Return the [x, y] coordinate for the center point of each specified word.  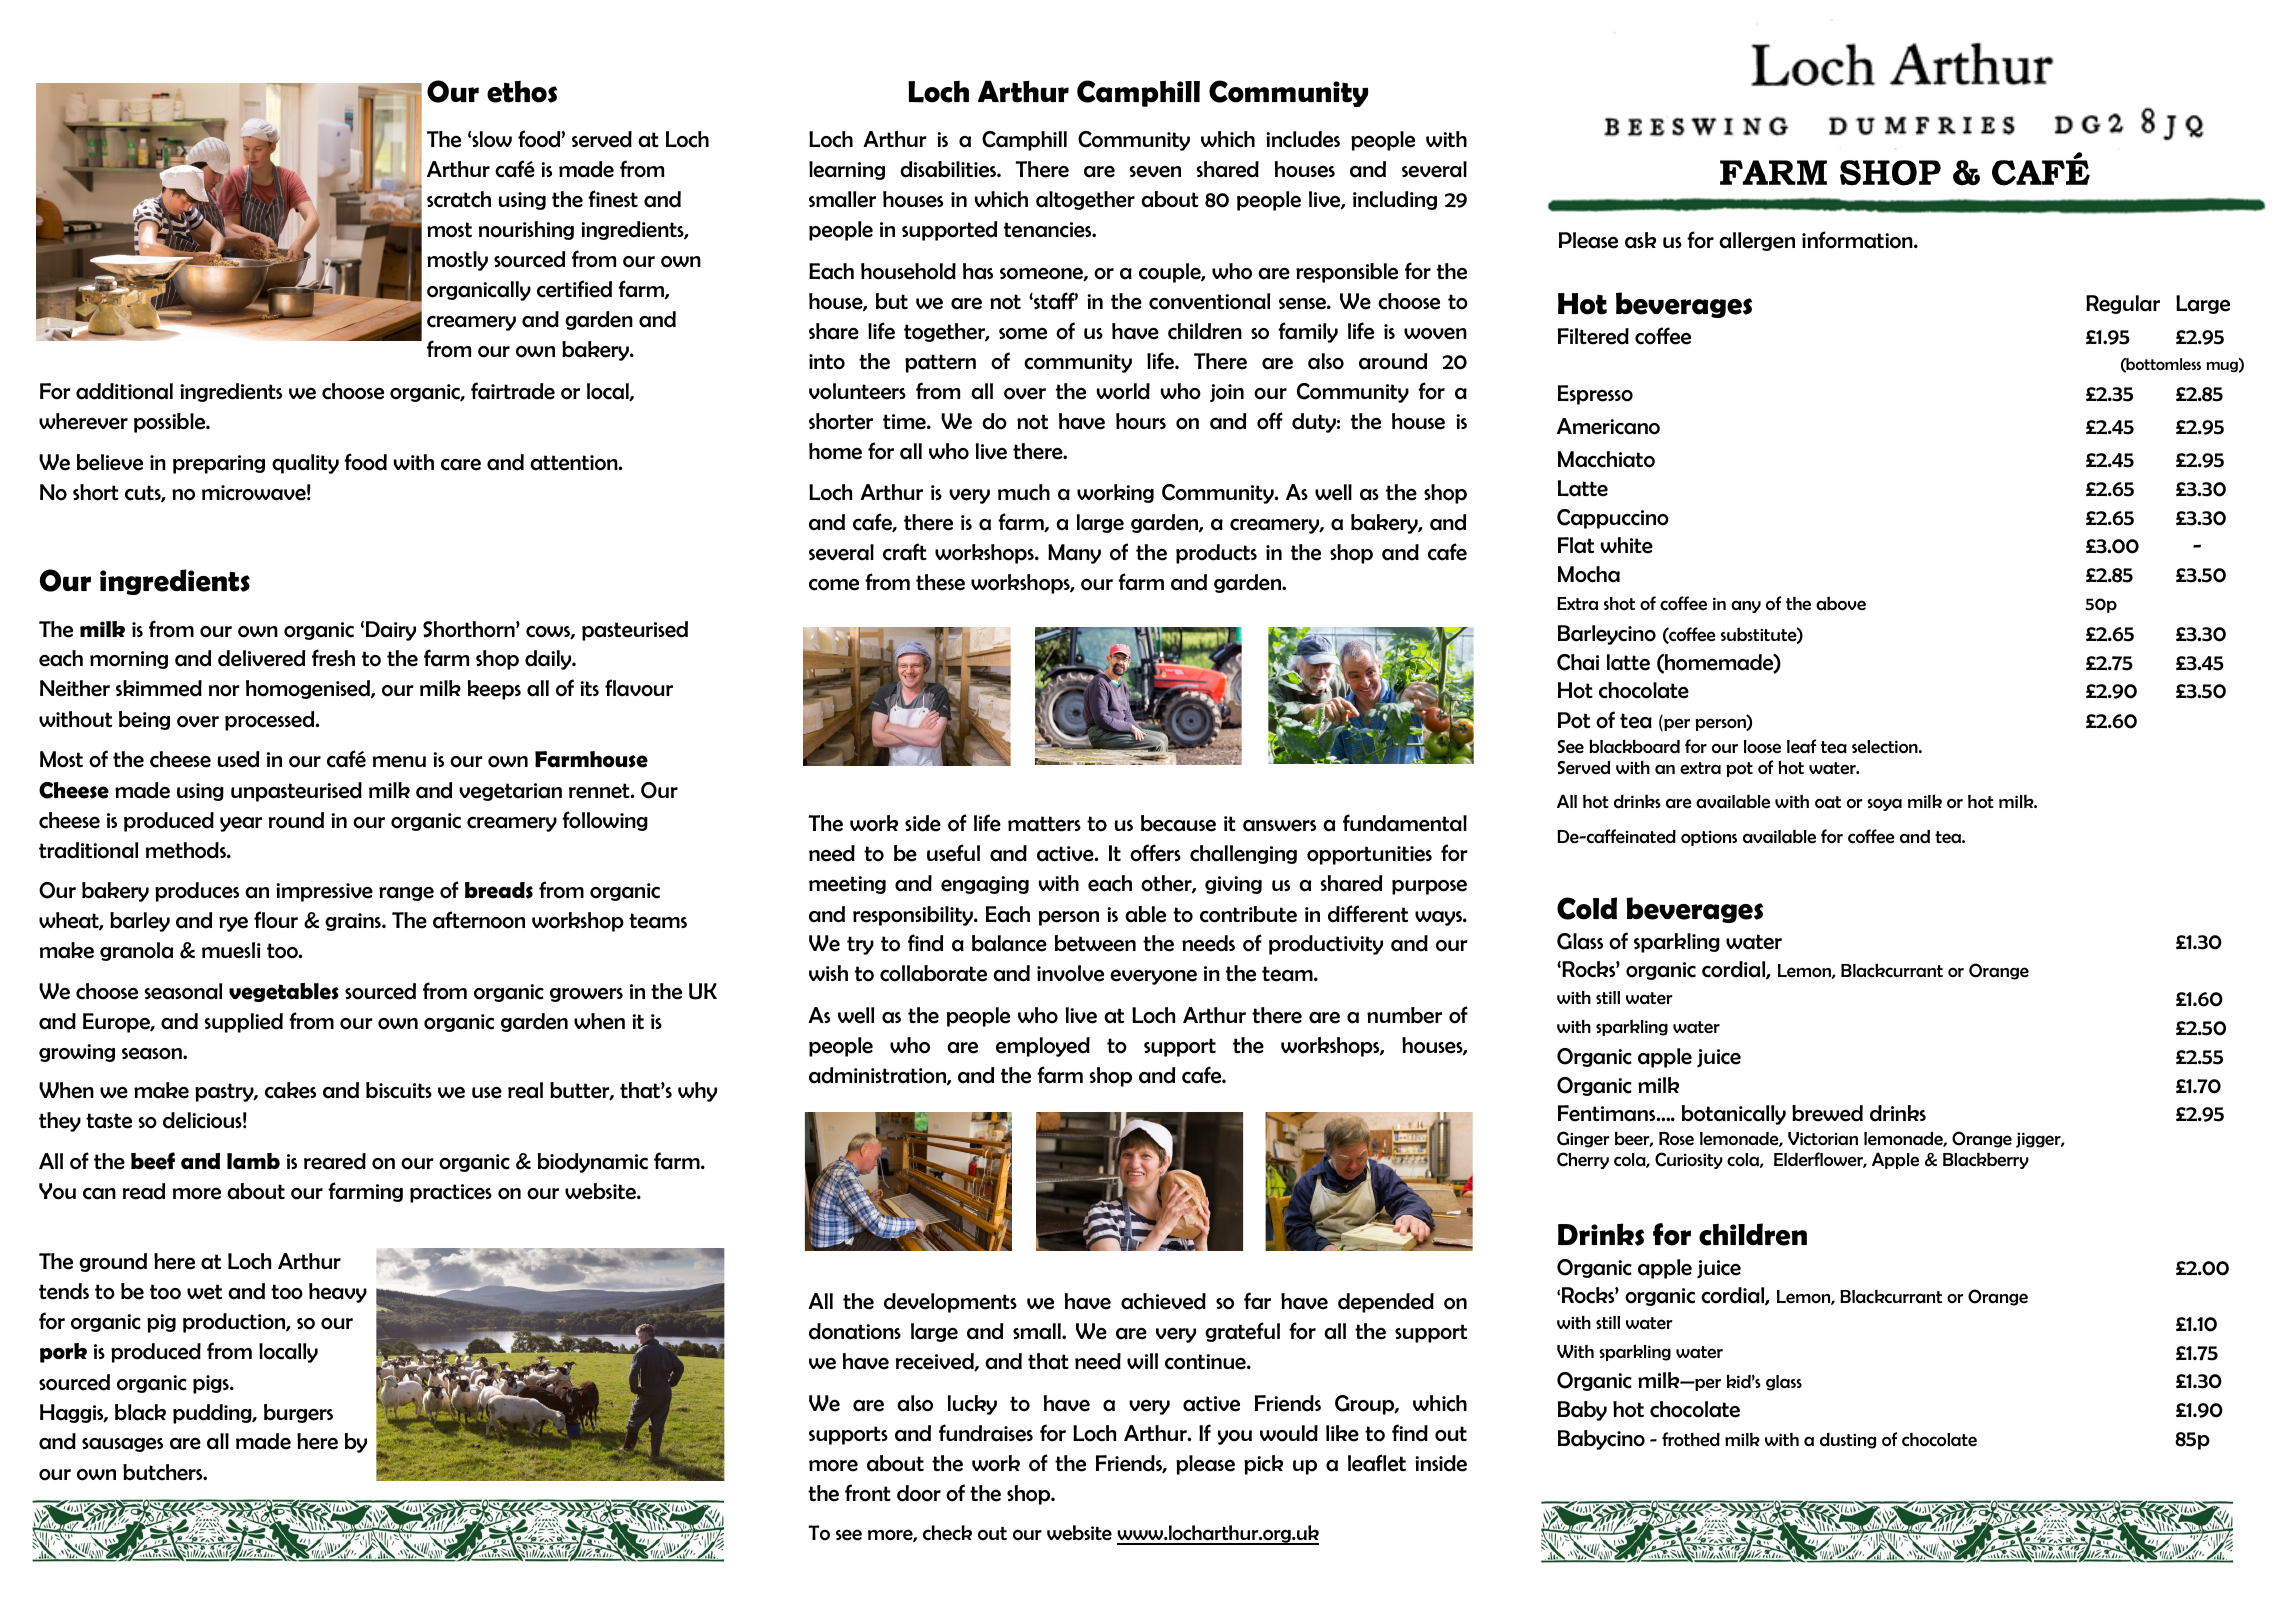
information [1858, 240]
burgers [298, 1413]
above [1841, 603]
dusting [1848, 1441]
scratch [459, 199]
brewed [1827, 1113]
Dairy [391, 631]
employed [1043, 1047]
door [919, 1493]
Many [1074, 554]
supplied [243, 1023]
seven [1155, 172]
